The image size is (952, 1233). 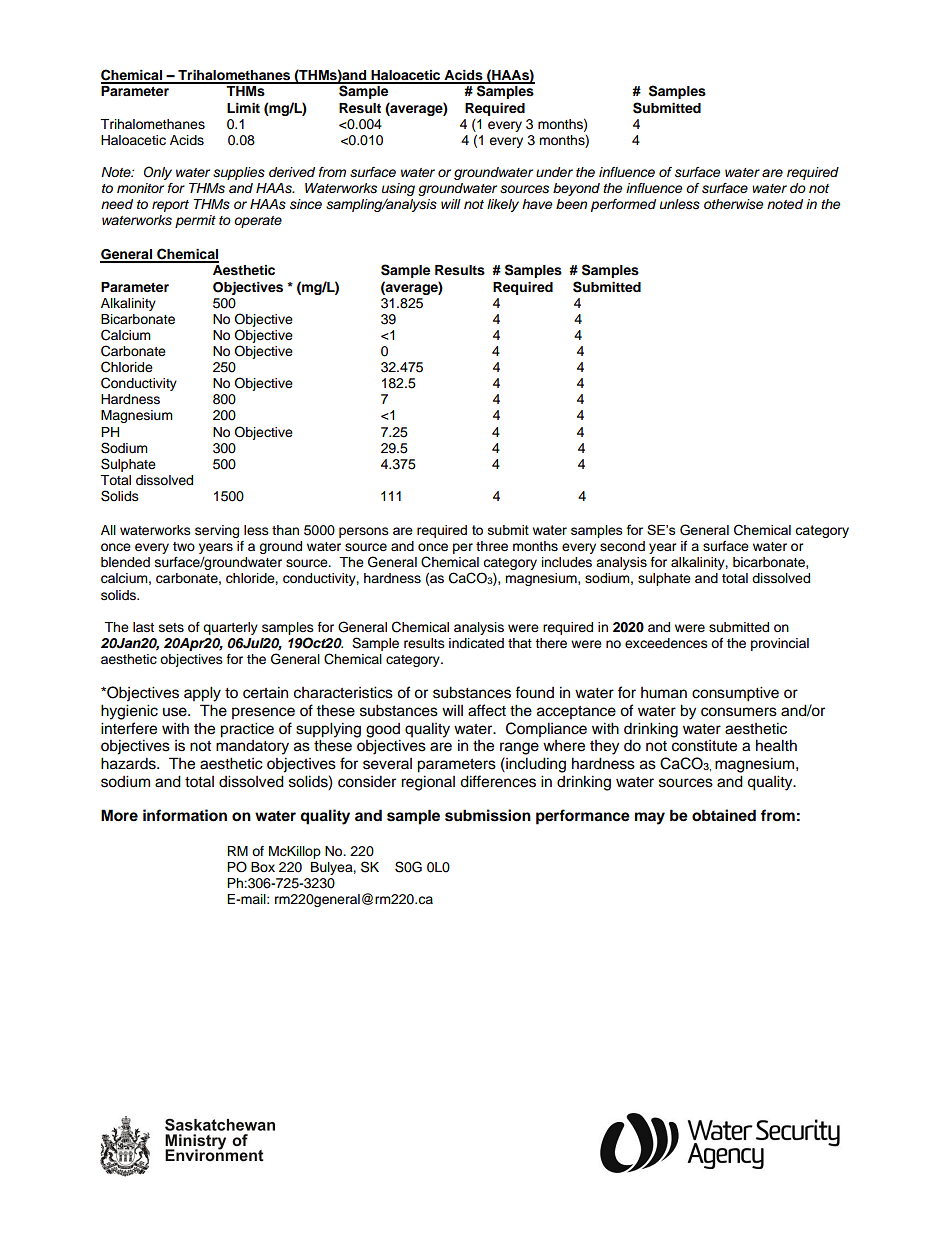 I want to click on permit, so click(x=195, y=221).
